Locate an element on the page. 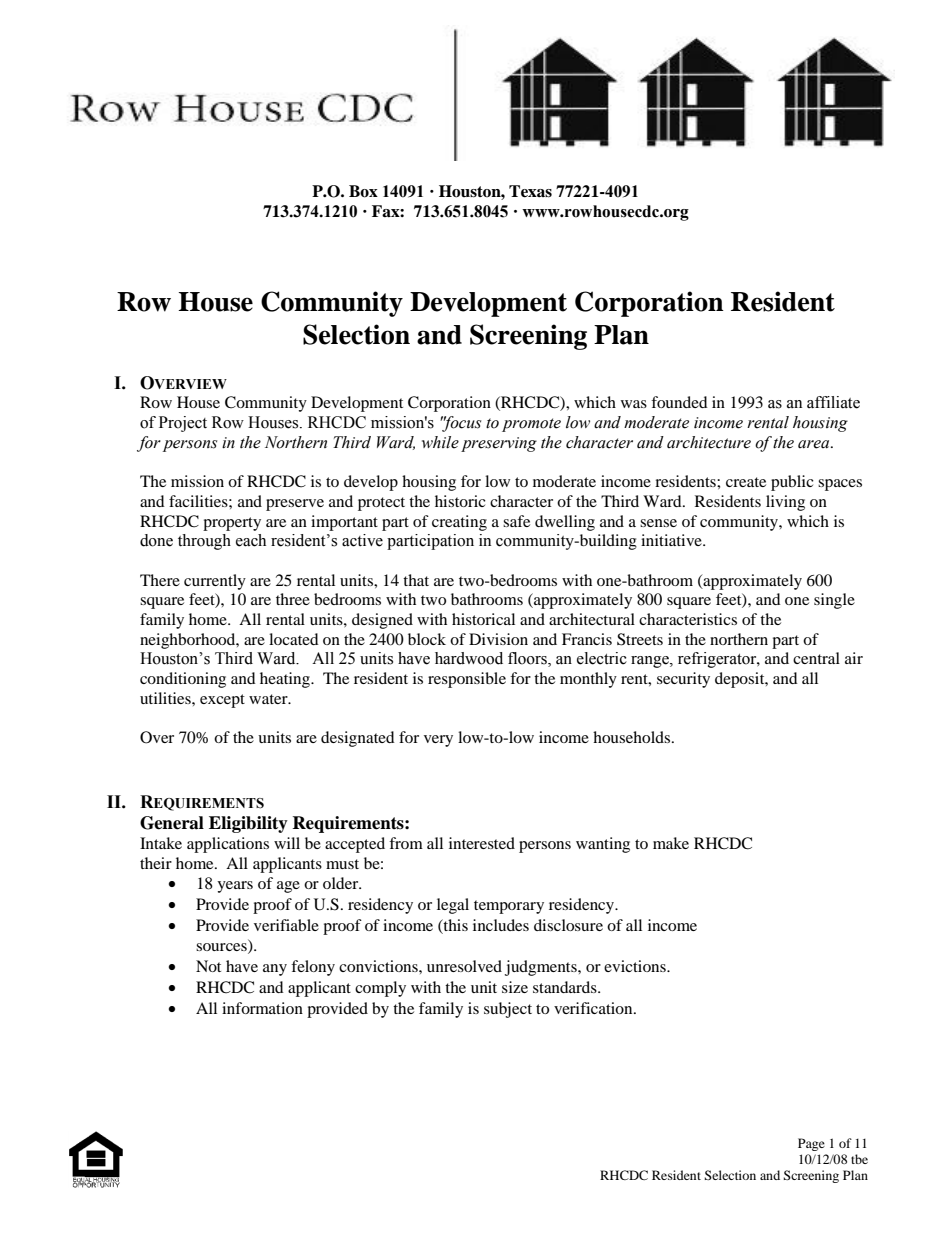 Image resolution: width=952 pixels, height=1233 pixels. floors is located at coordinates (528, 659).
